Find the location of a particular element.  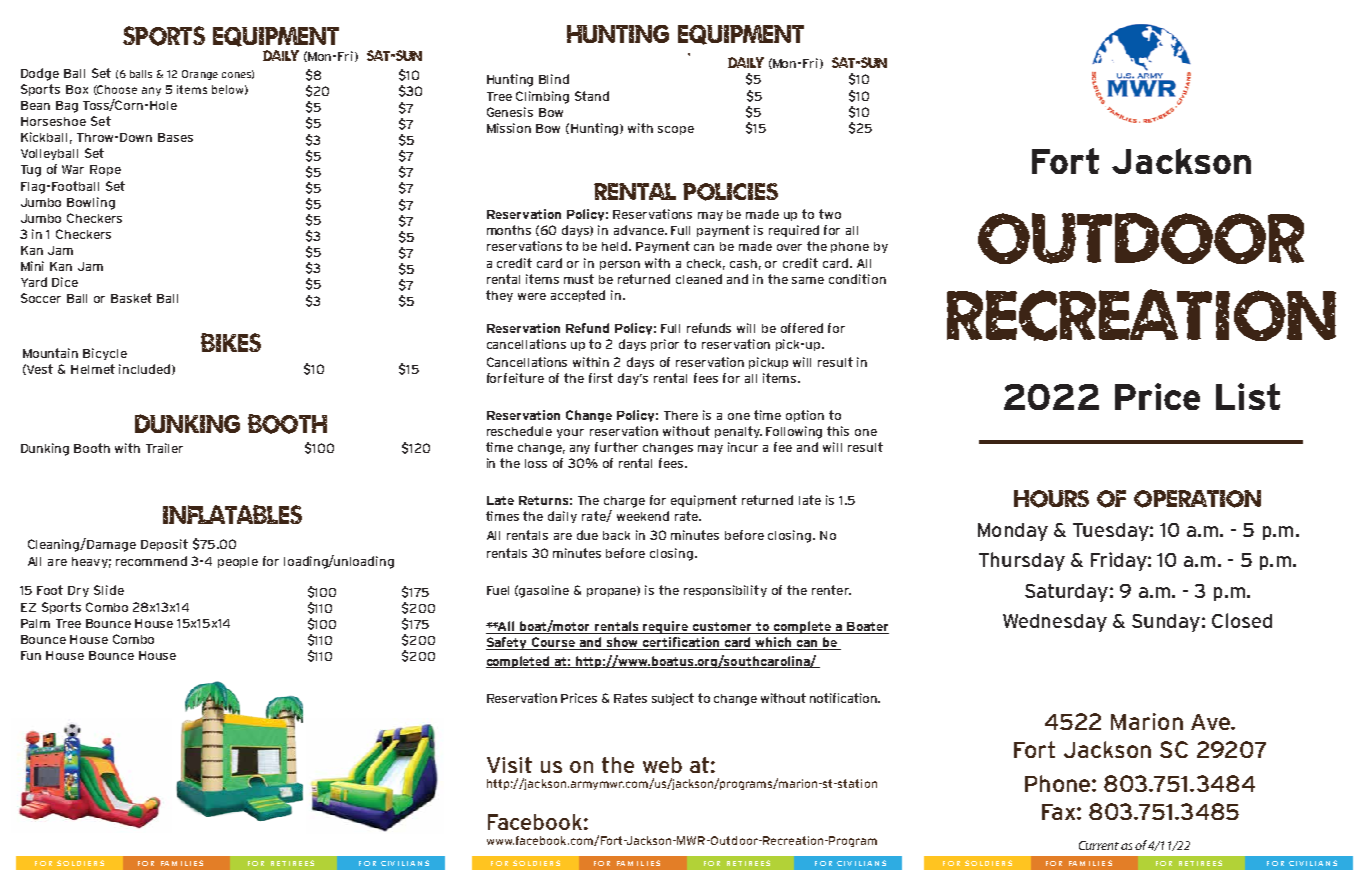

recommend is located at coordinates (151, 561).
